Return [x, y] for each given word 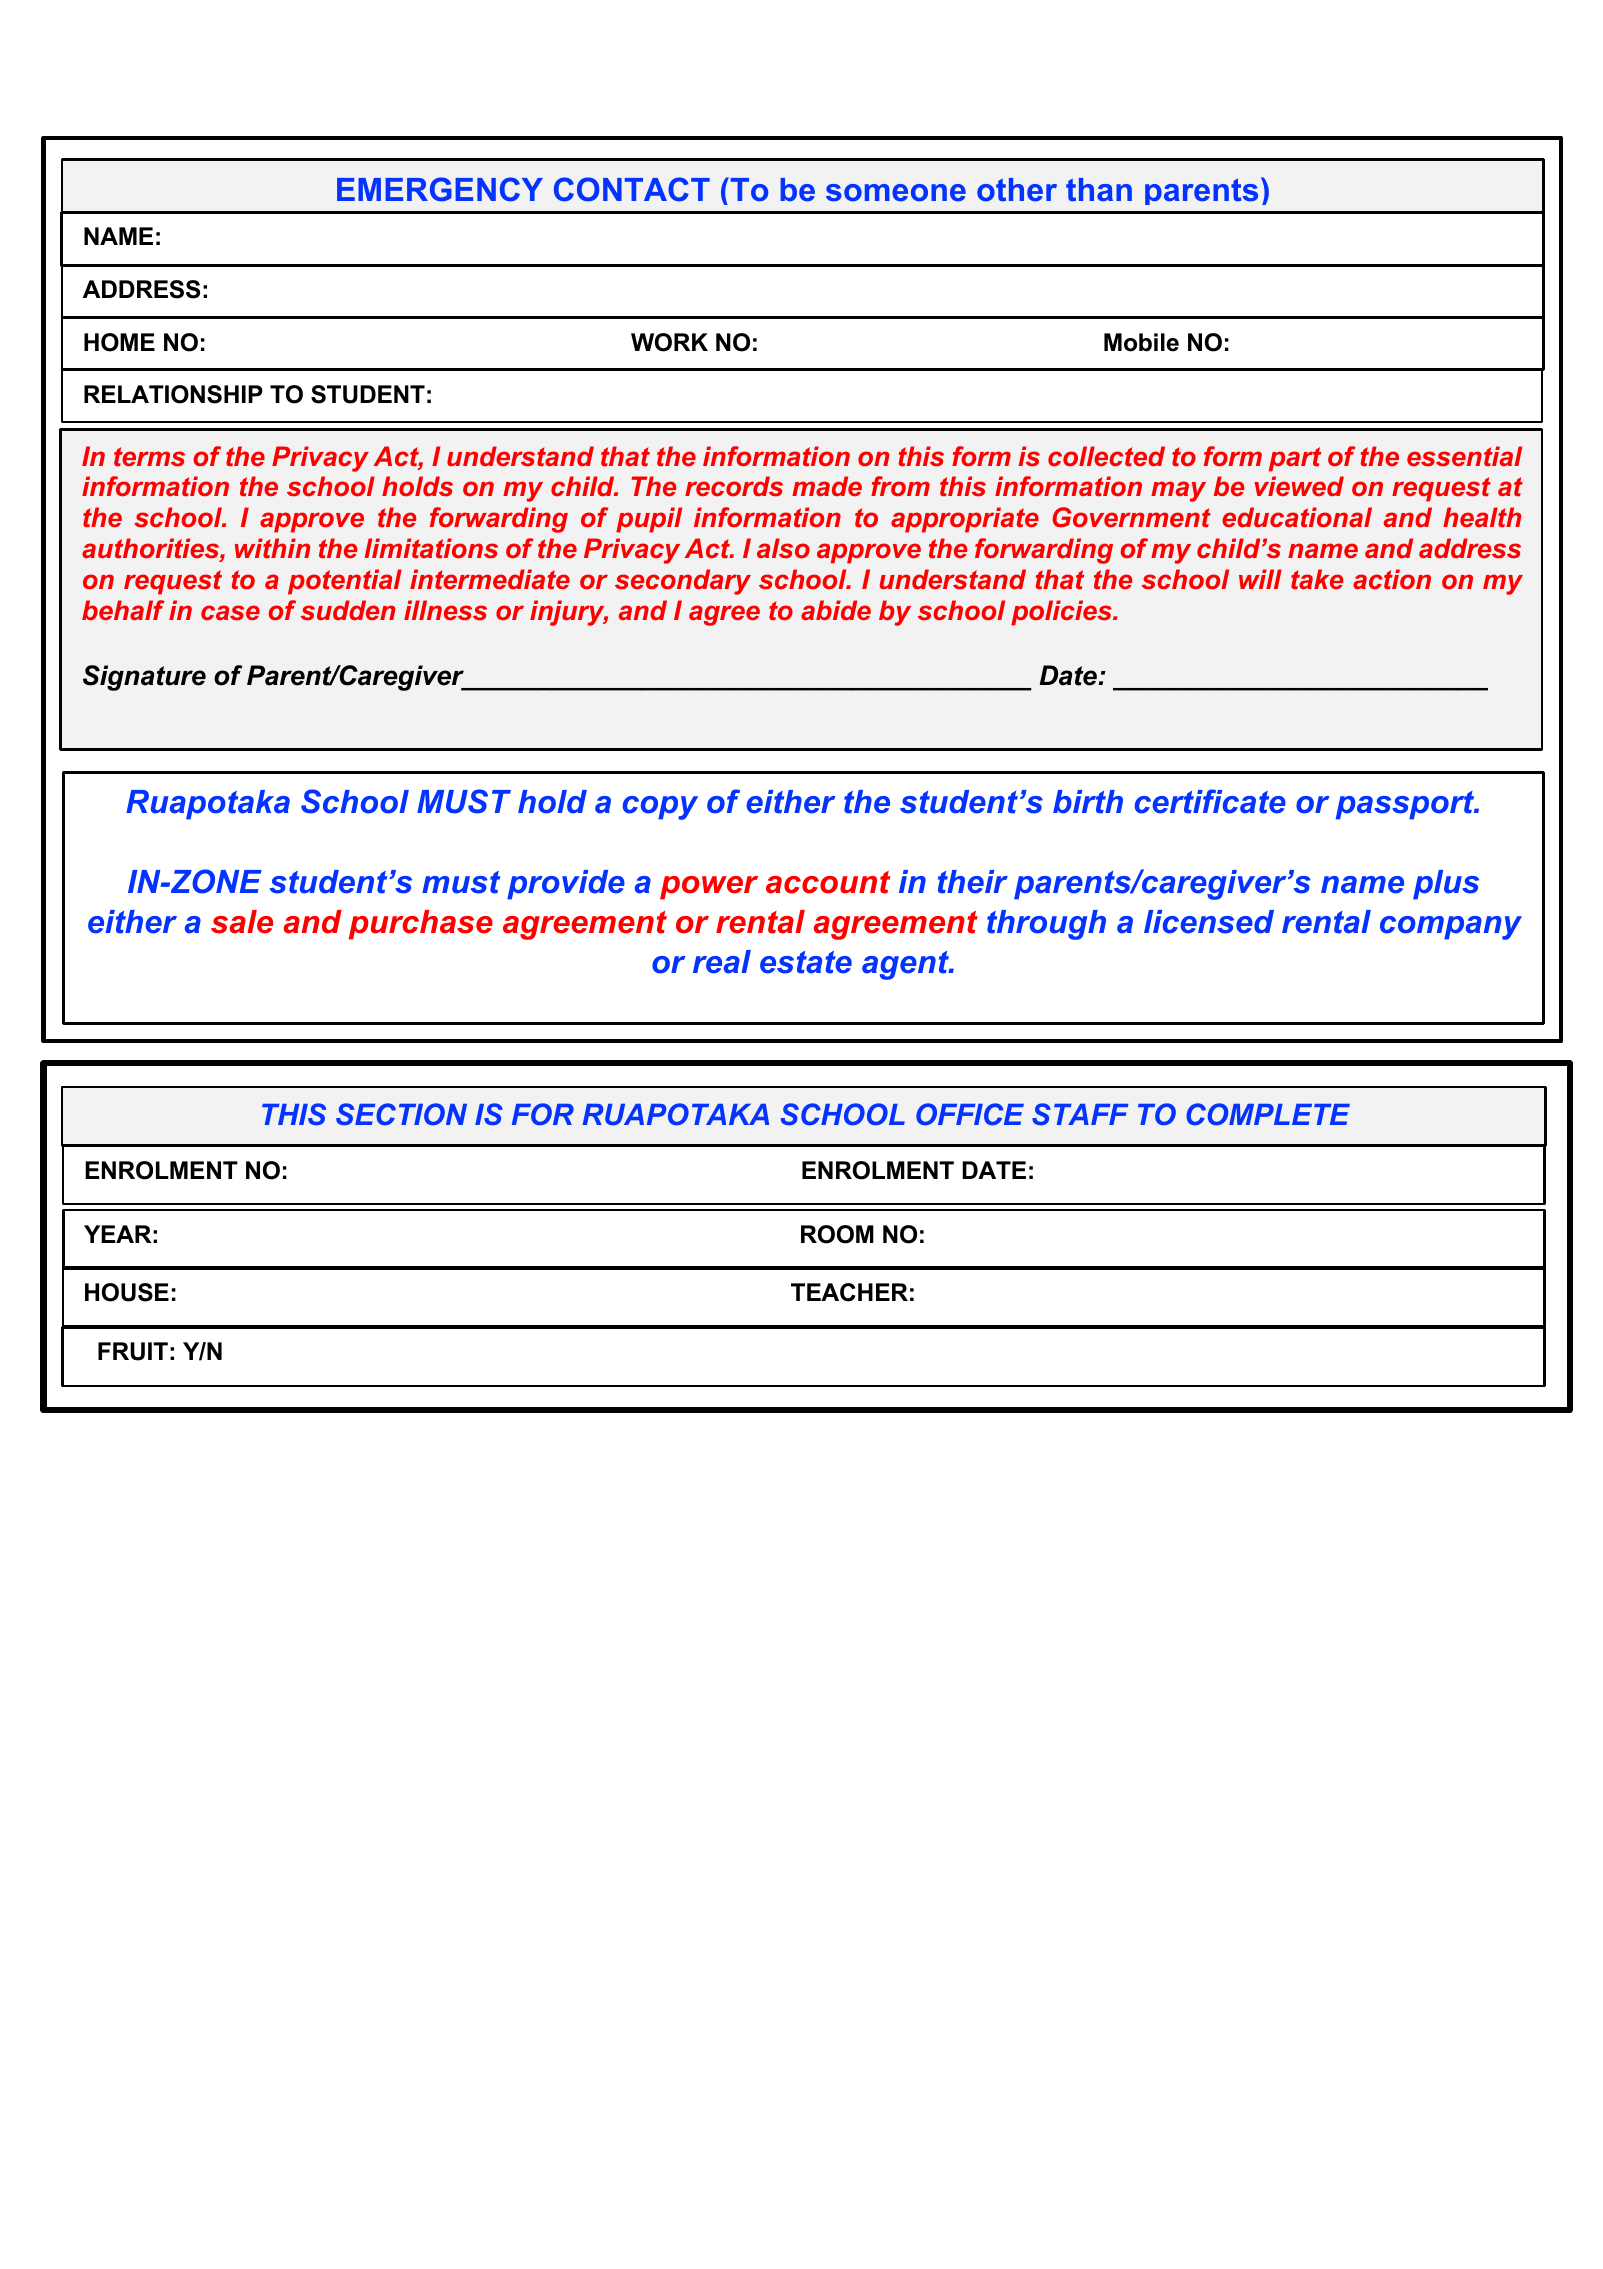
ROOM [837, 1234]
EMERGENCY [440, 189]
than [1099, 190]
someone [896, 193]
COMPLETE [1268, 1114]
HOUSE [127, 1292]
